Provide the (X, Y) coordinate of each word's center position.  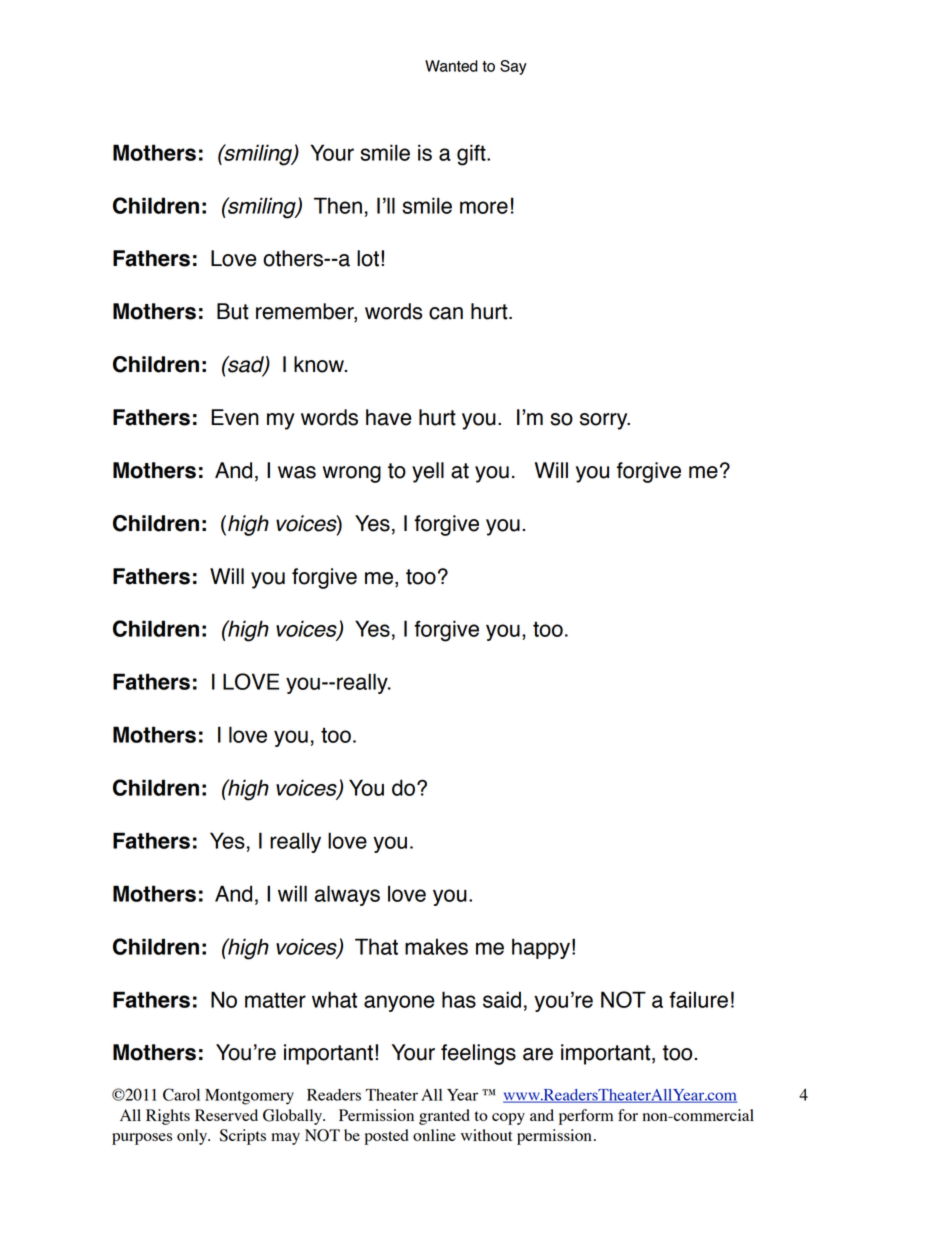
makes (436, 946)
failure (698, 999)
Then (338, 205)
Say (513, 67)
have (389, 417)
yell (428, 472)
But (233, 311)
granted (444, 1117)
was (297, 472)
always (347, 895)
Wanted (451, 66)
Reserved (226, 1115)
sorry (605, 421)
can (446, 313)
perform (586, 1117)
